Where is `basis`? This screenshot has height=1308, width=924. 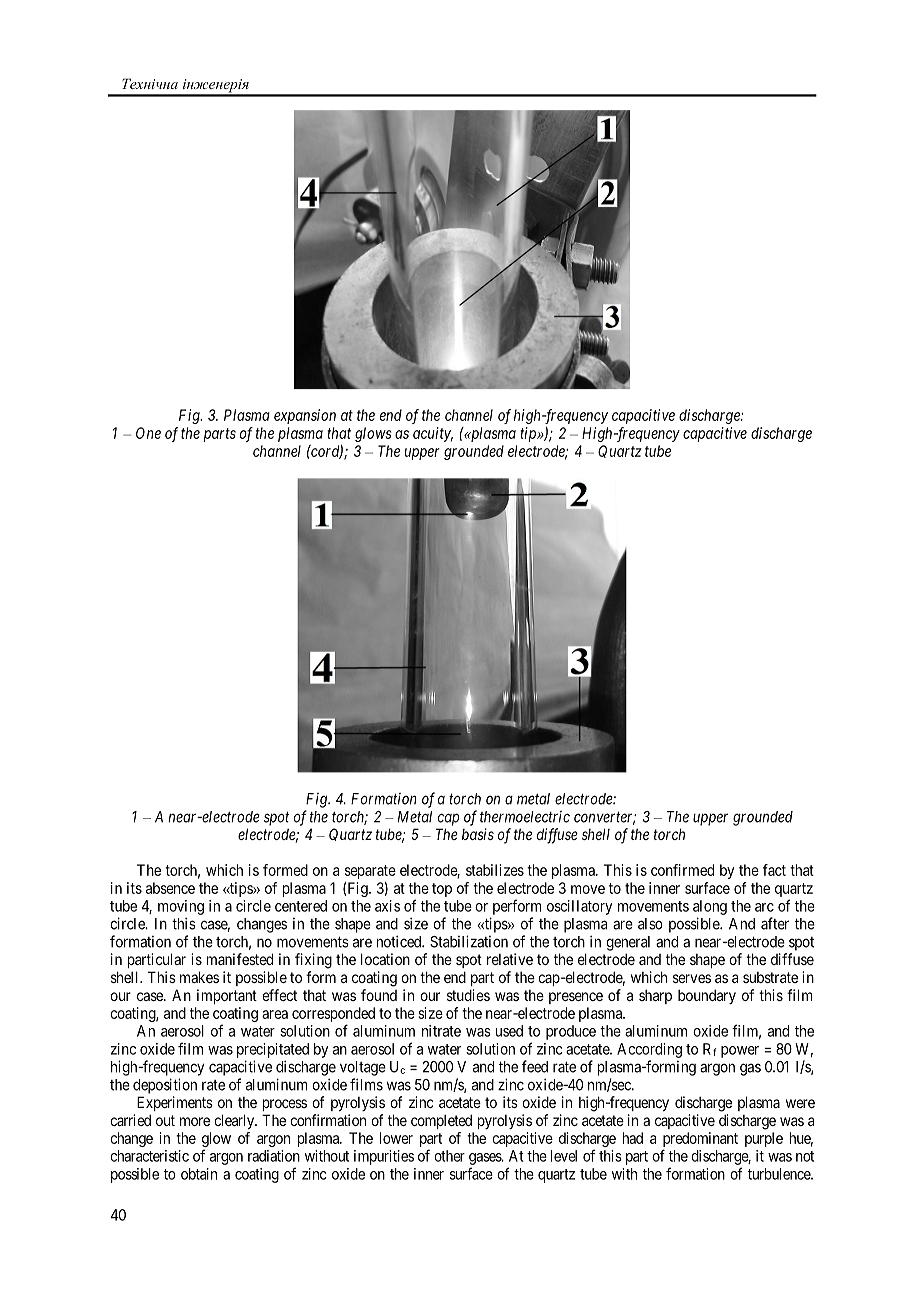
basis is located at coordinates (478, 834).
